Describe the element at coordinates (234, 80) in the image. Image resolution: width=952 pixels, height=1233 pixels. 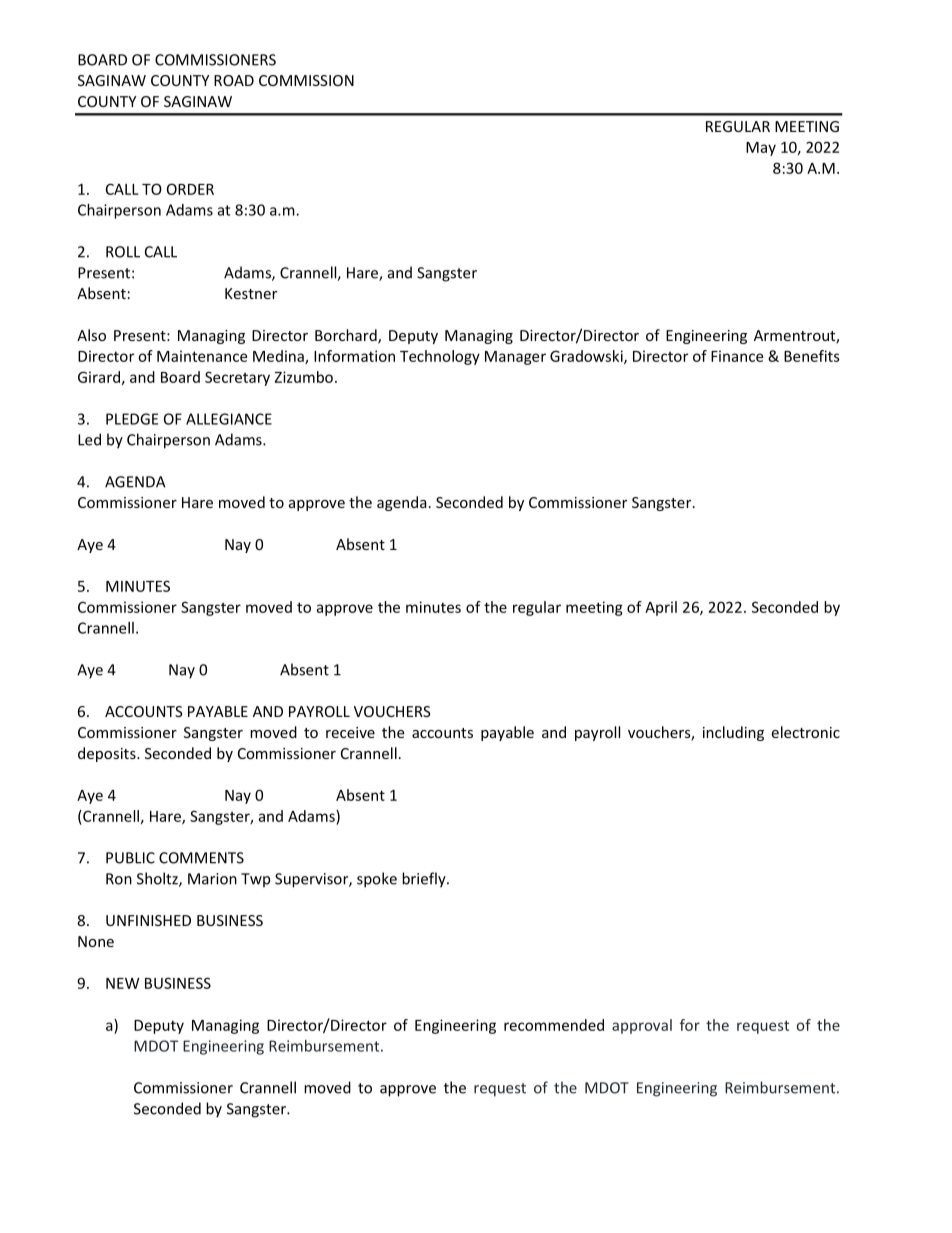
I see `ROAD` at that location.
